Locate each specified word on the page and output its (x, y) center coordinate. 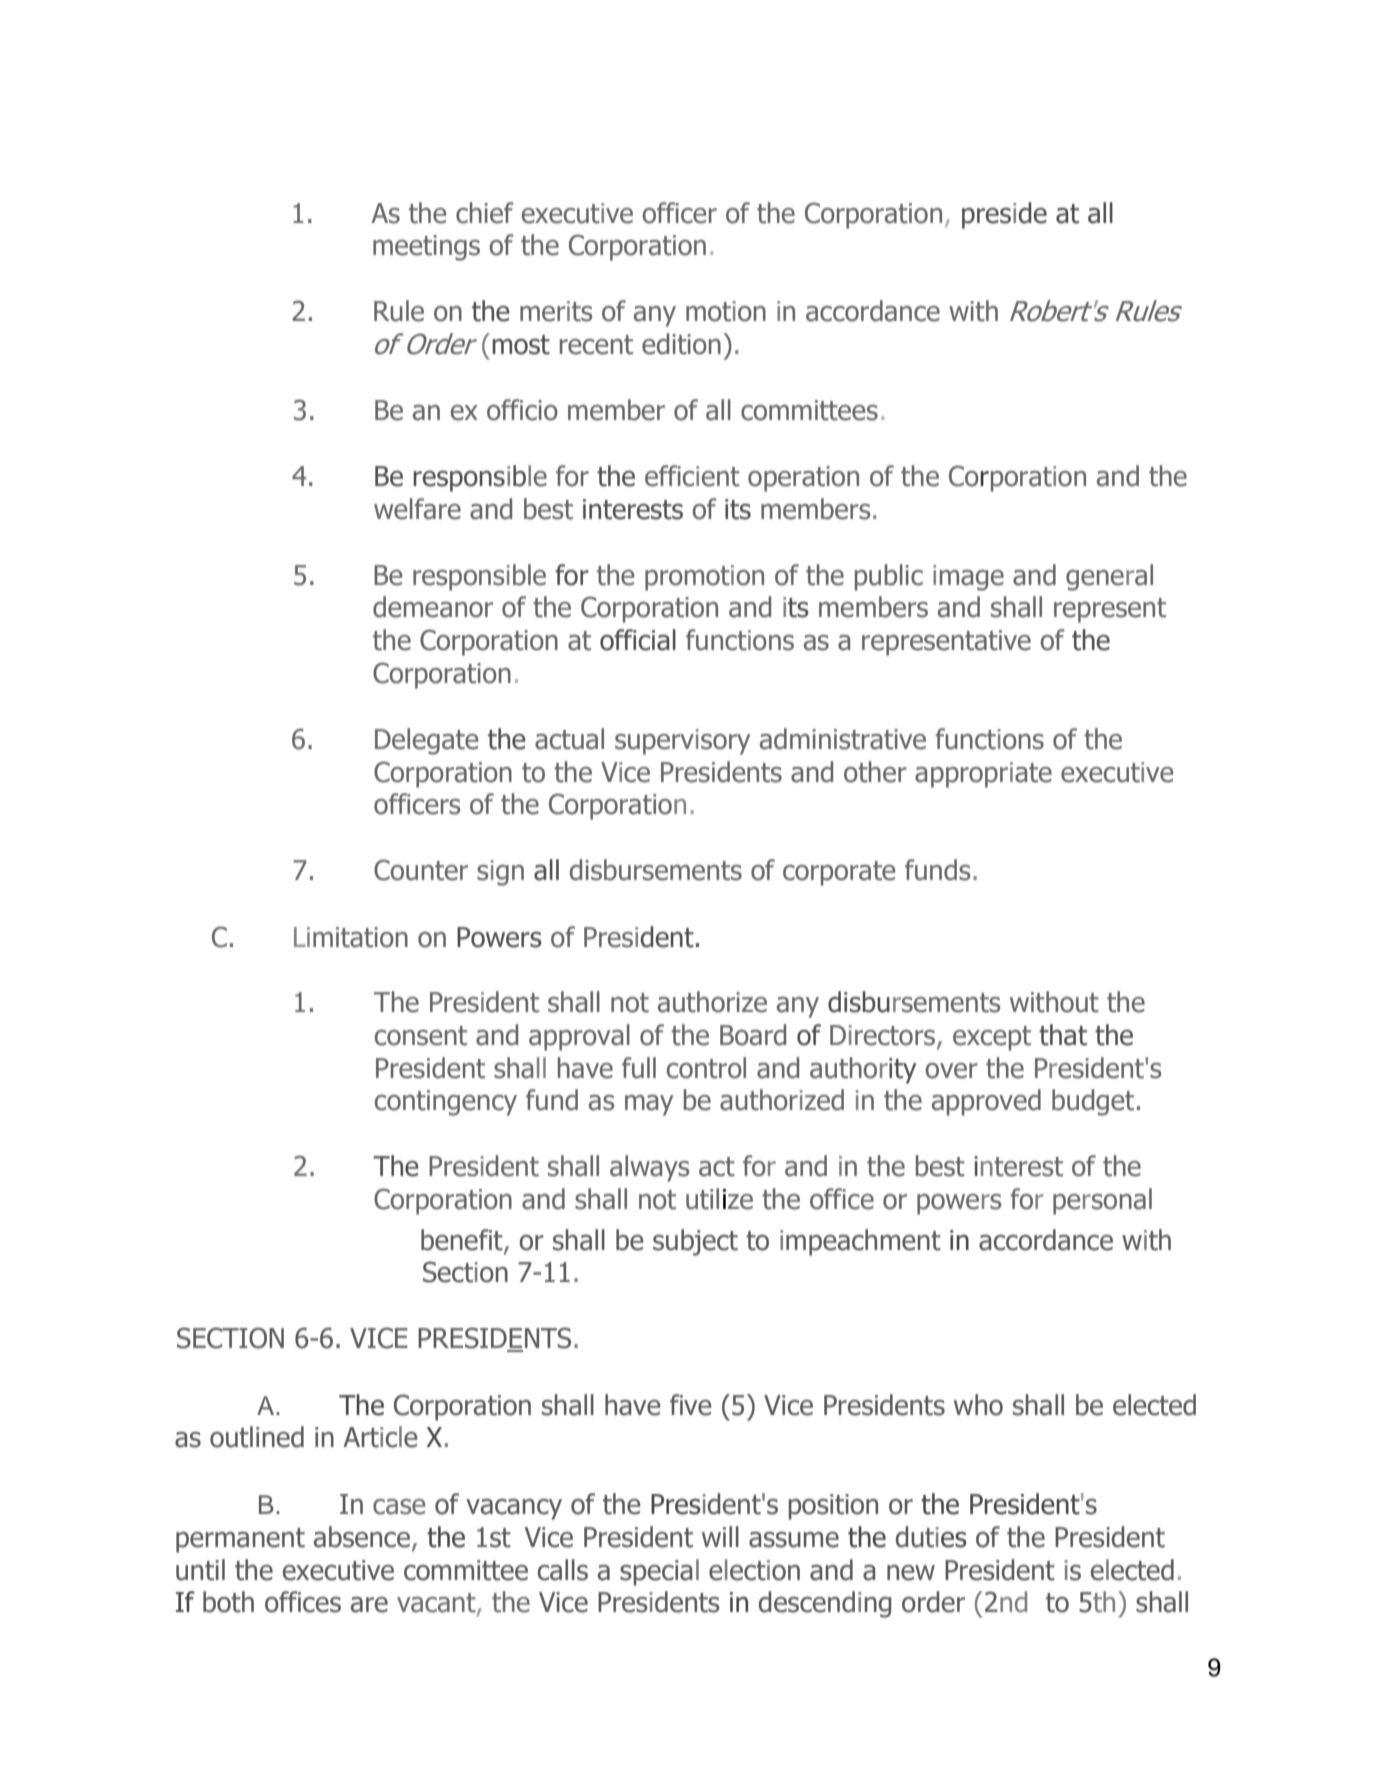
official (638, 640)
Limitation (351, 937)
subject (695, 1242)
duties (931, 1537)
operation (803, 479)
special (659, 1572)
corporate (839, 873)
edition (681, 344)
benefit (463, 1241)
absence (361, 1537)
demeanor (433, 607)
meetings (426, 248)
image (968, 578)
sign (500, 873)
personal (1102, 1201)
